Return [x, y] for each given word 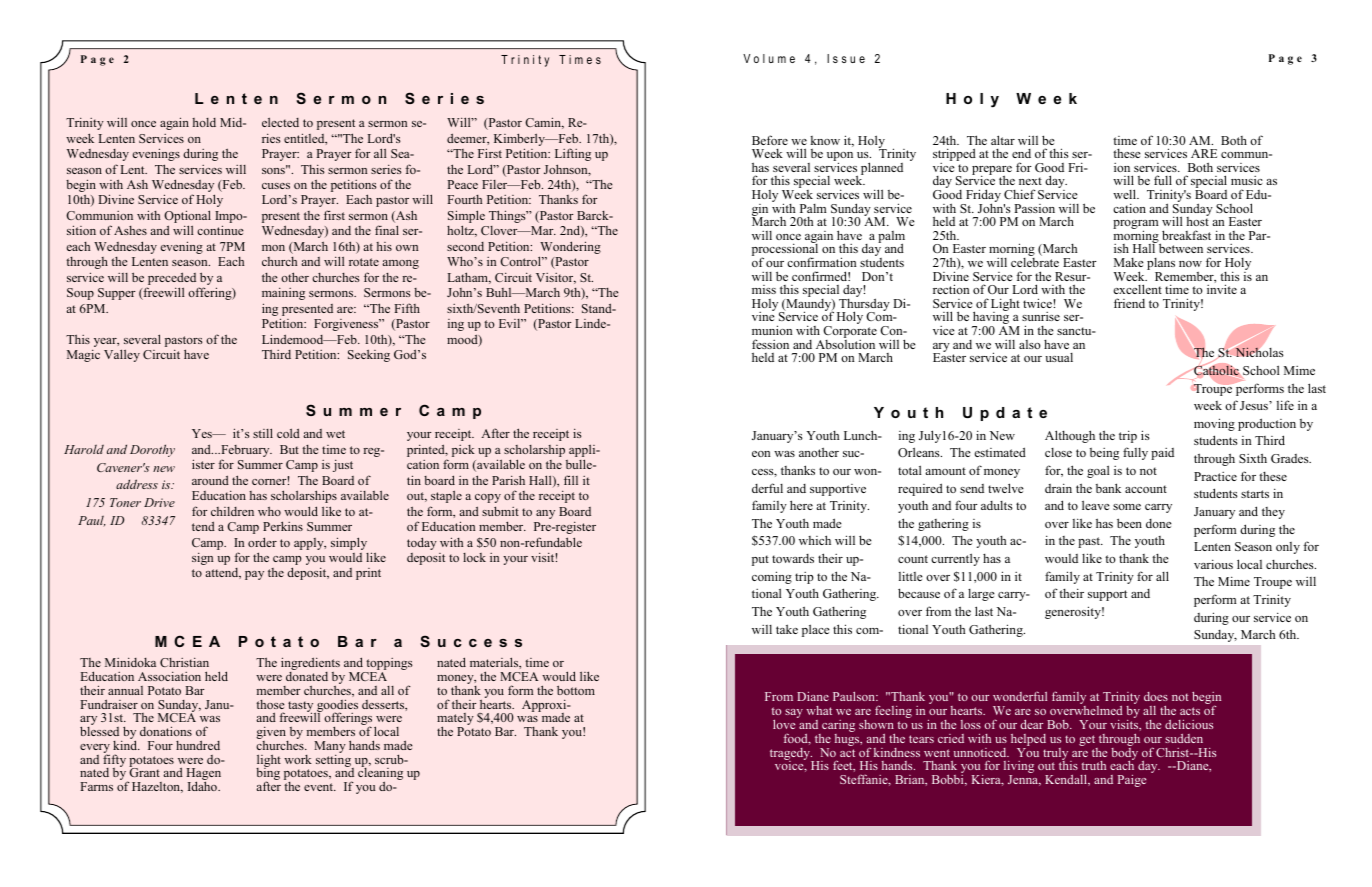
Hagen [203, 775]
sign [202, 558]
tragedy [791, 755]
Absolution [845, 343]
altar [1003, 140]
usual [1059, 357]
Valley [122, 355]
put [760, 560]
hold [204, 122]
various [1213, 564]
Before [770, 140]
